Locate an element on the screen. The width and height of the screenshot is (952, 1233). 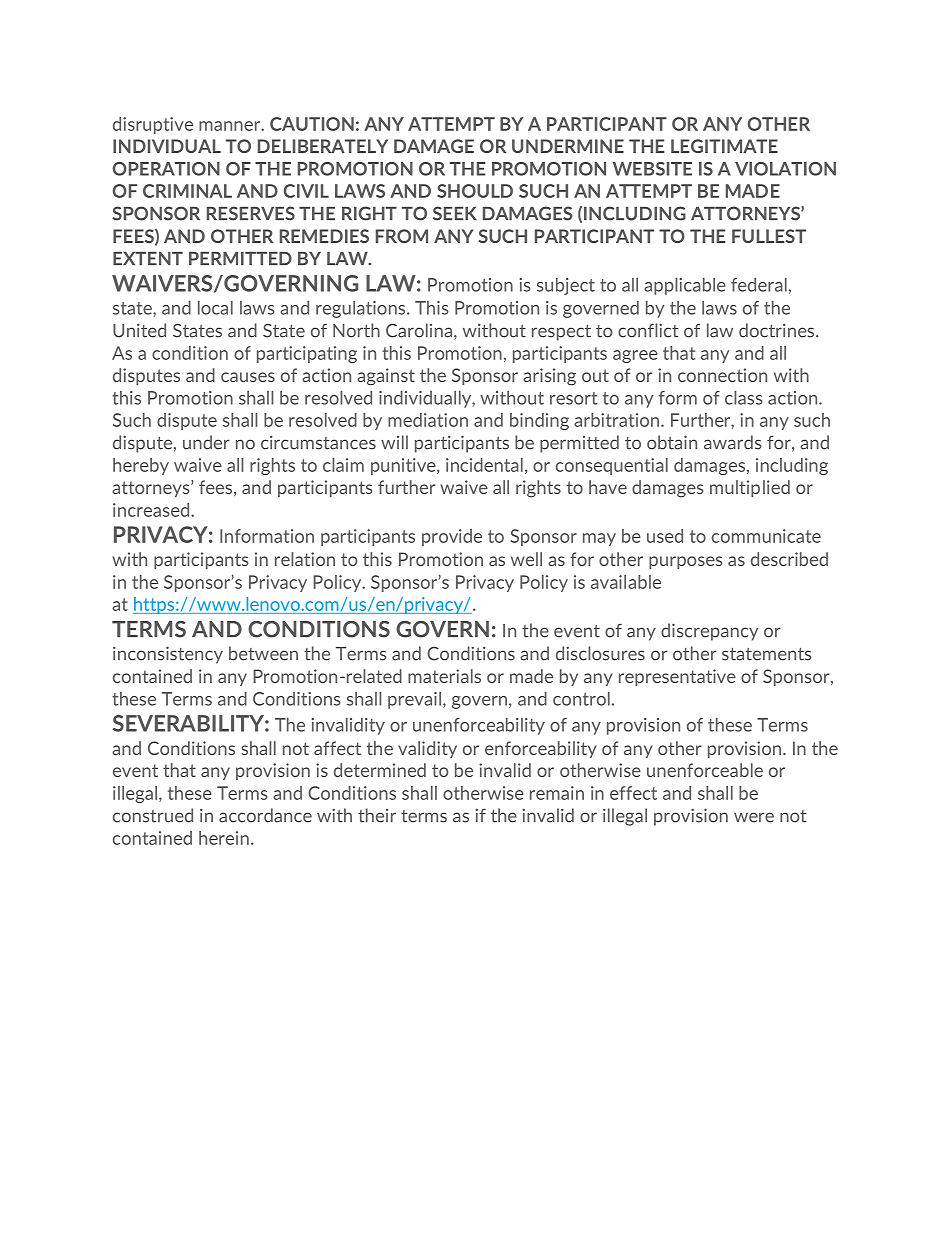
multiplied is located at coordinates (750, 488).
